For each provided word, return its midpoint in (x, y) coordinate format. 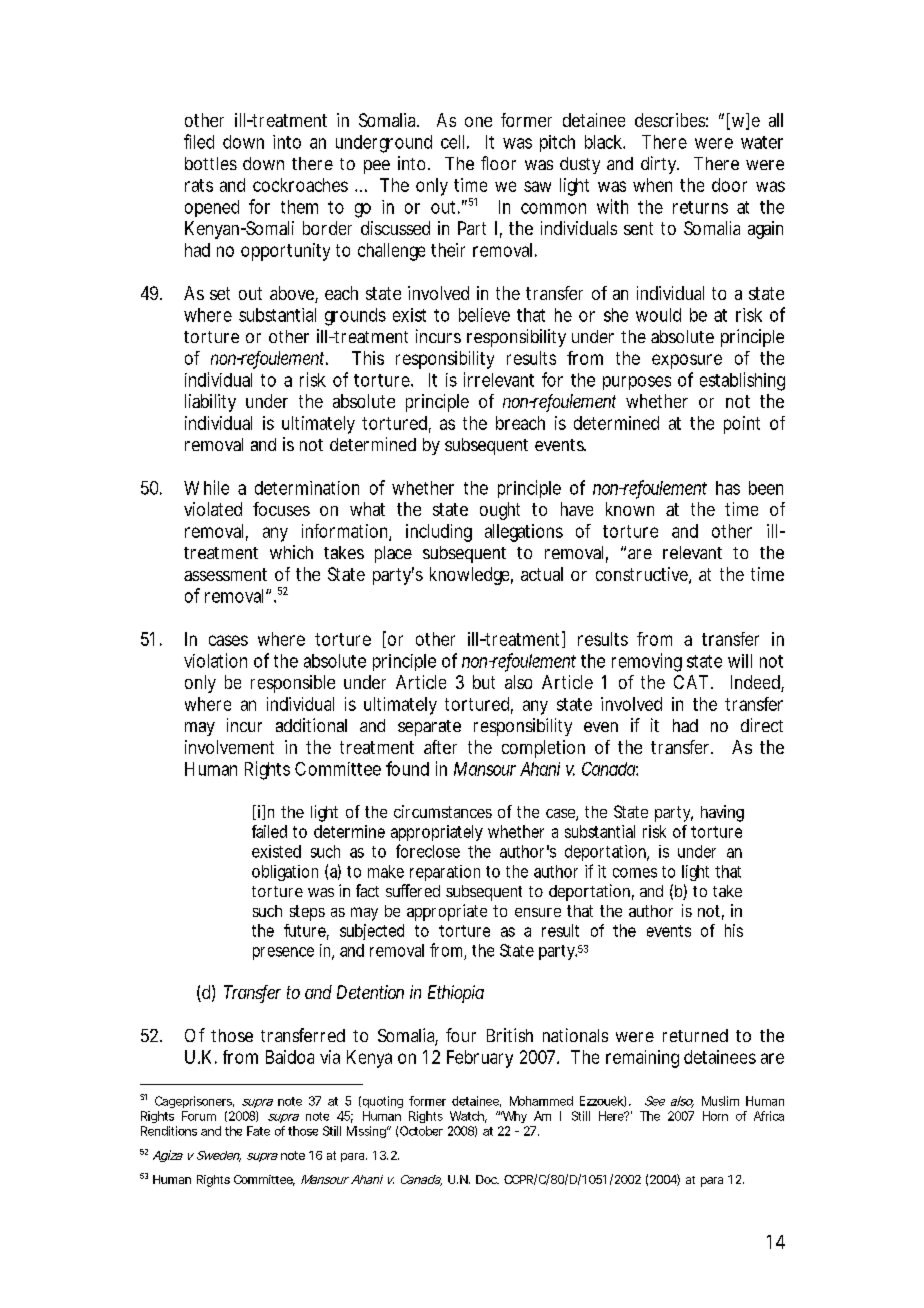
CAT (691, 682)
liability (210, 403)
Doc (487, 1179)
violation (215, 660)
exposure (687, 361)
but (484, 682)
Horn (715, 1116)
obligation (285, 873)
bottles (211, 163)
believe (484, 315)
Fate (258, 1131)
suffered (413, 890)
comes (635, 873)
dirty (660, 165)
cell (452, 142)
